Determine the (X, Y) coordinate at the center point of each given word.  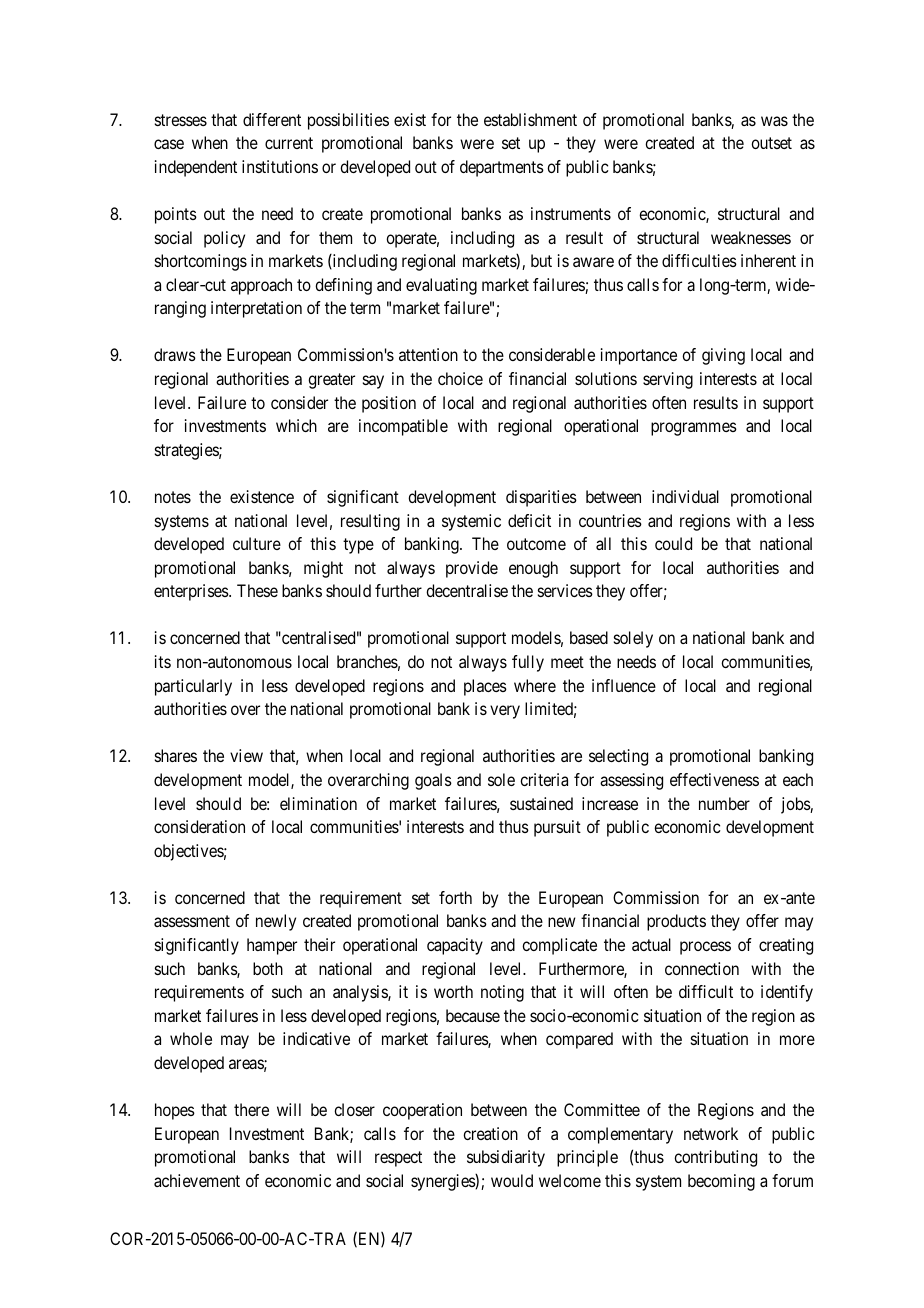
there (251, 1109)
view (246, 755)
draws (175, 354)
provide (472, 569)
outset (771, 143)
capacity (455, 946)
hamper (272, 946)
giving (723, 356)
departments (502, 168)
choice (460, 378)
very (505, 712)
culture (257, 543)
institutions (280, 166)
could (673, 543)
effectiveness (714, 779)
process (705, 948)
